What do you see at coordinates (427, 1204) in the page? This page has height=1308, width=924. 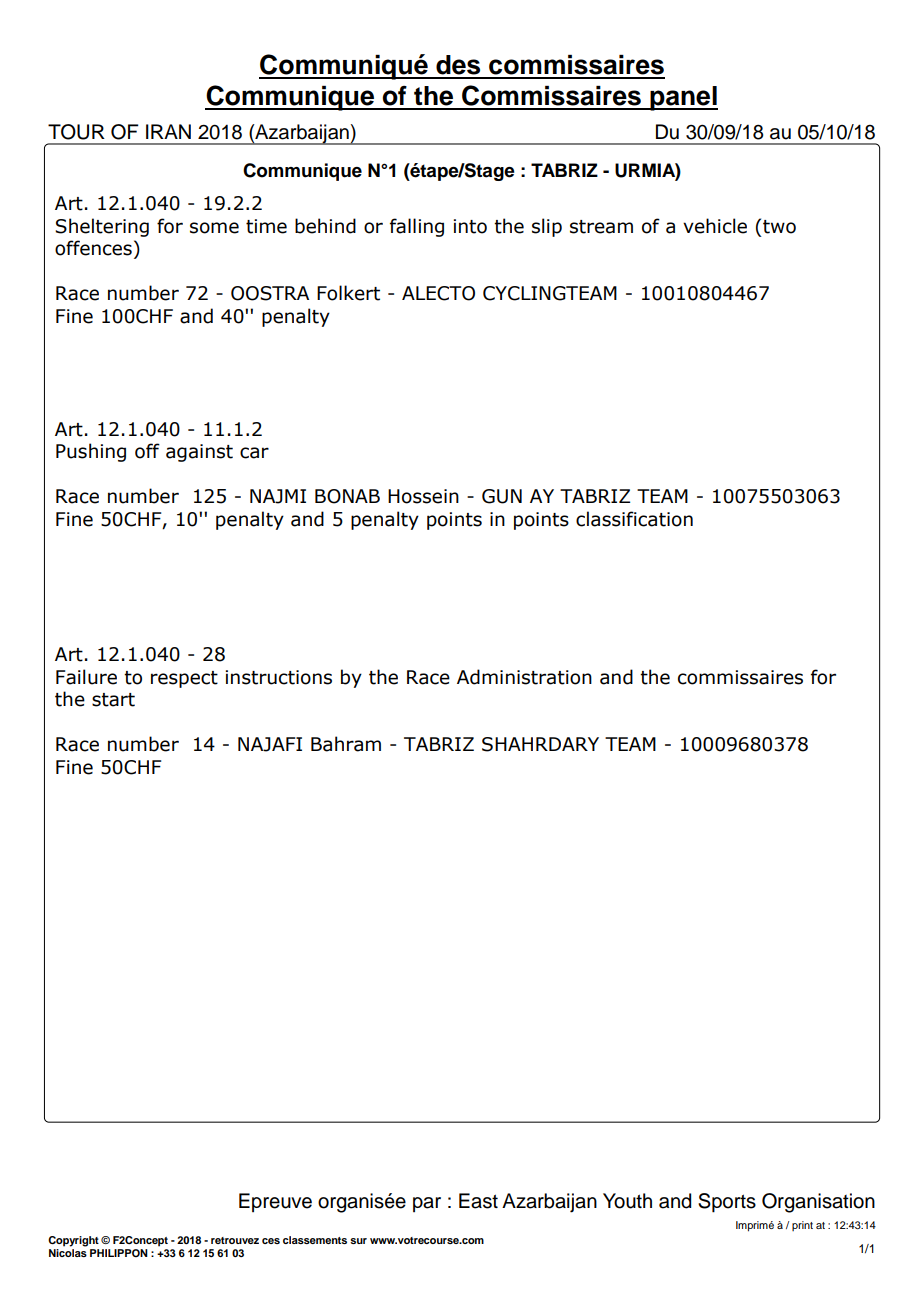 I see `par` at bounding box center [427, 1204].
